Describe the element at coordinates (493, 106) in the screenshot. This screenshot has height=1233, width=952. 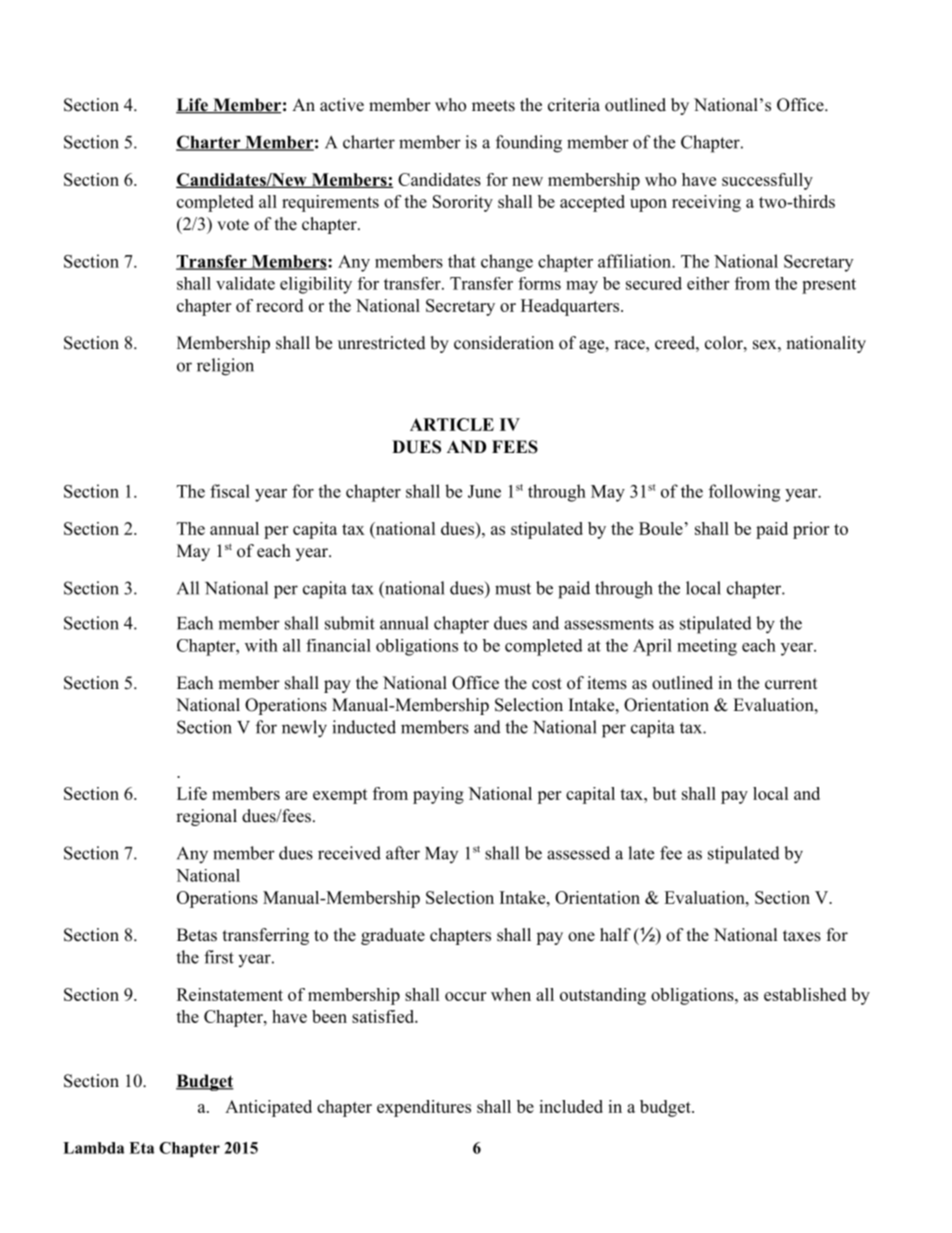
I see `meets` at that location.
